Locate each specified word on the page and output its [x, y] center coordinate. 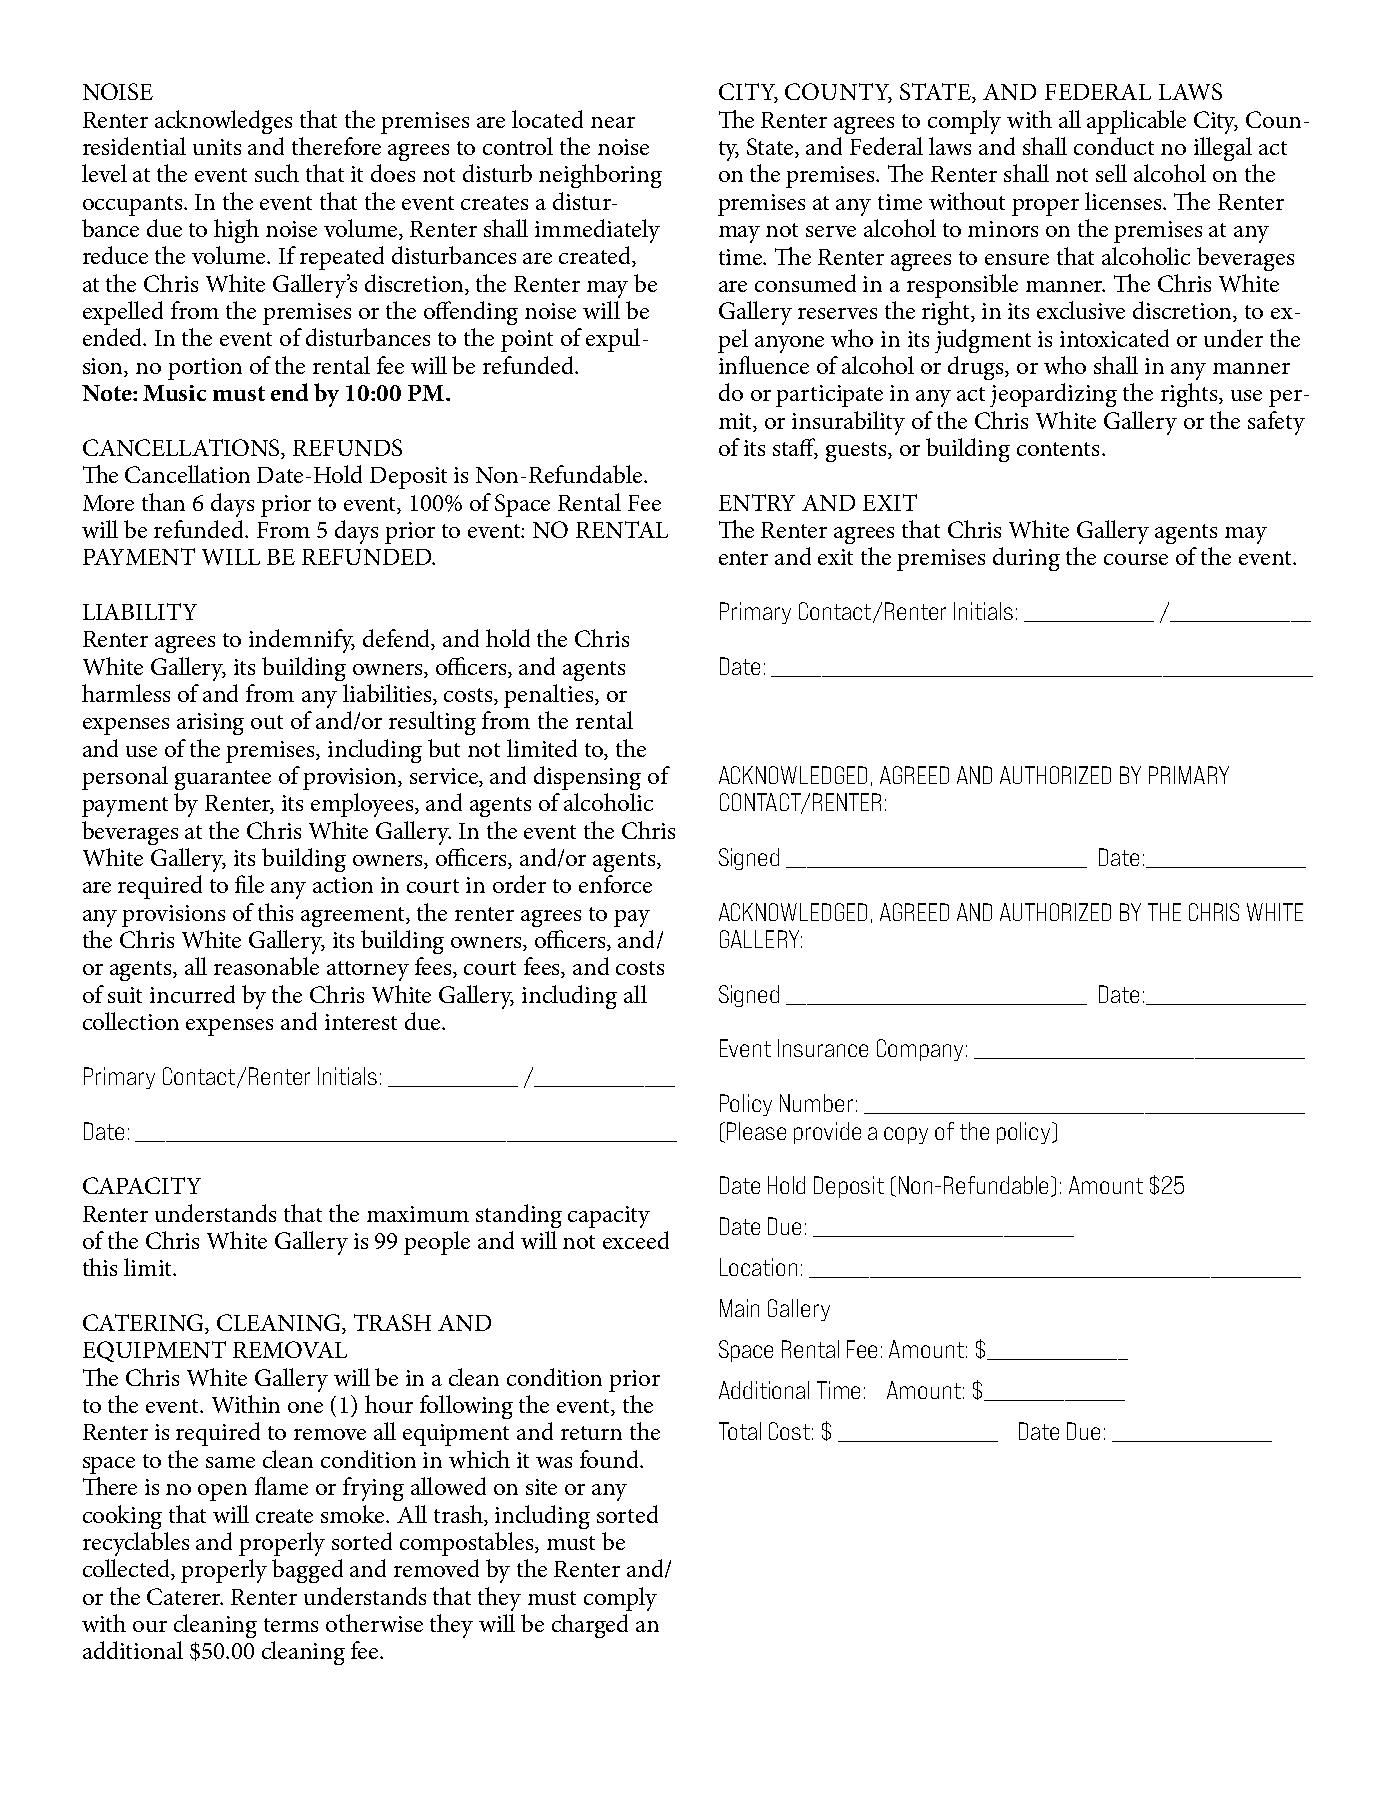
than [163, 502]
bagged [307, 1571]
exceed [636, 1240]
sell [1111, 173]
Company [920, 1050]
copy [906, 1135]
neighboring [600, 176]
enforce [615, 884]
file [249, 884]
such [277, 173]
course [1136, 559]
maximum [418, 1214]
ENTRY [757, 502]
